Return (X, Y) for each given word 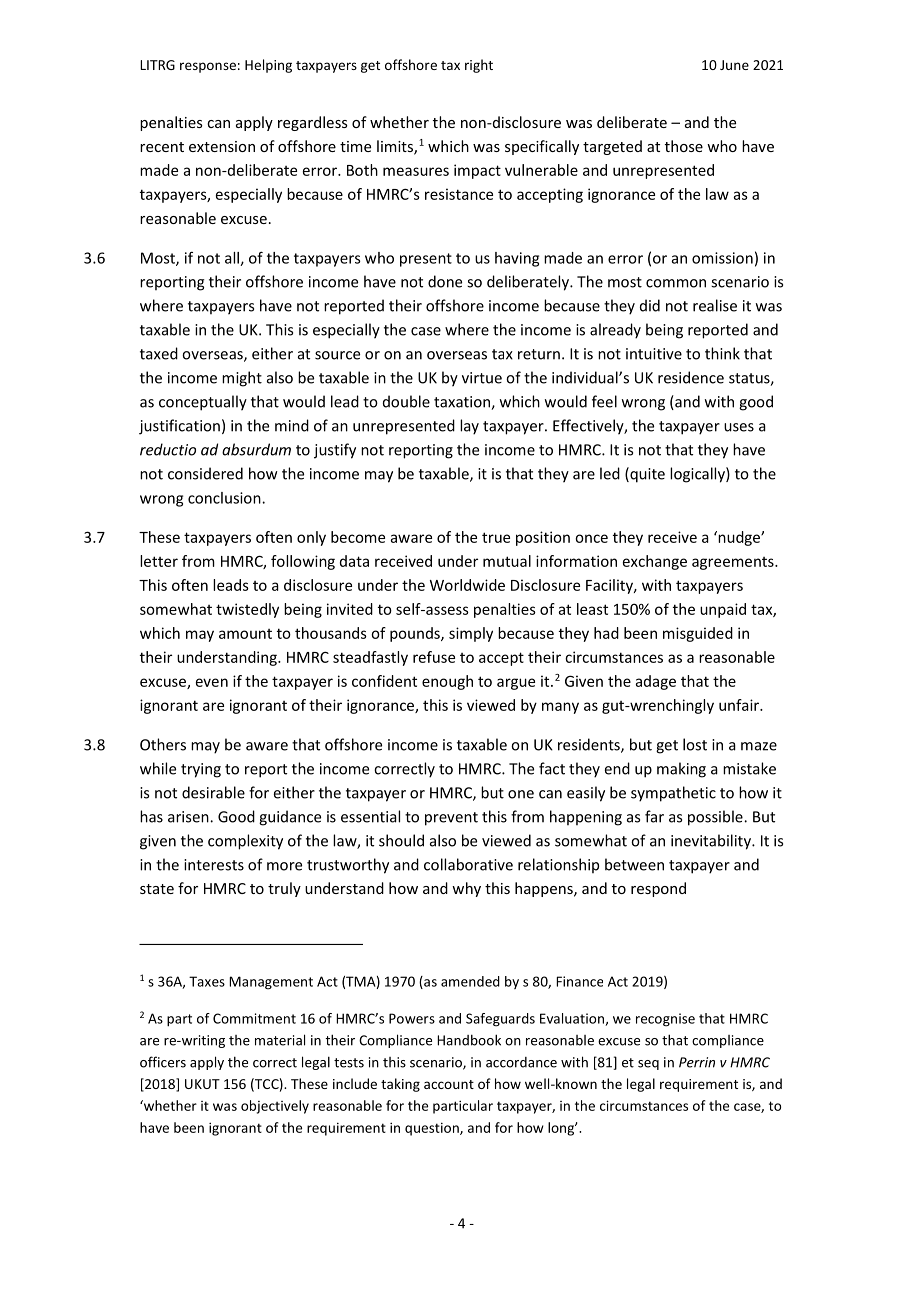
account (449, 1084)
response (208, 67)
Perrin (697, 1062)
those (684, 146)
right (479, 66)
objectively (275, 1107)
